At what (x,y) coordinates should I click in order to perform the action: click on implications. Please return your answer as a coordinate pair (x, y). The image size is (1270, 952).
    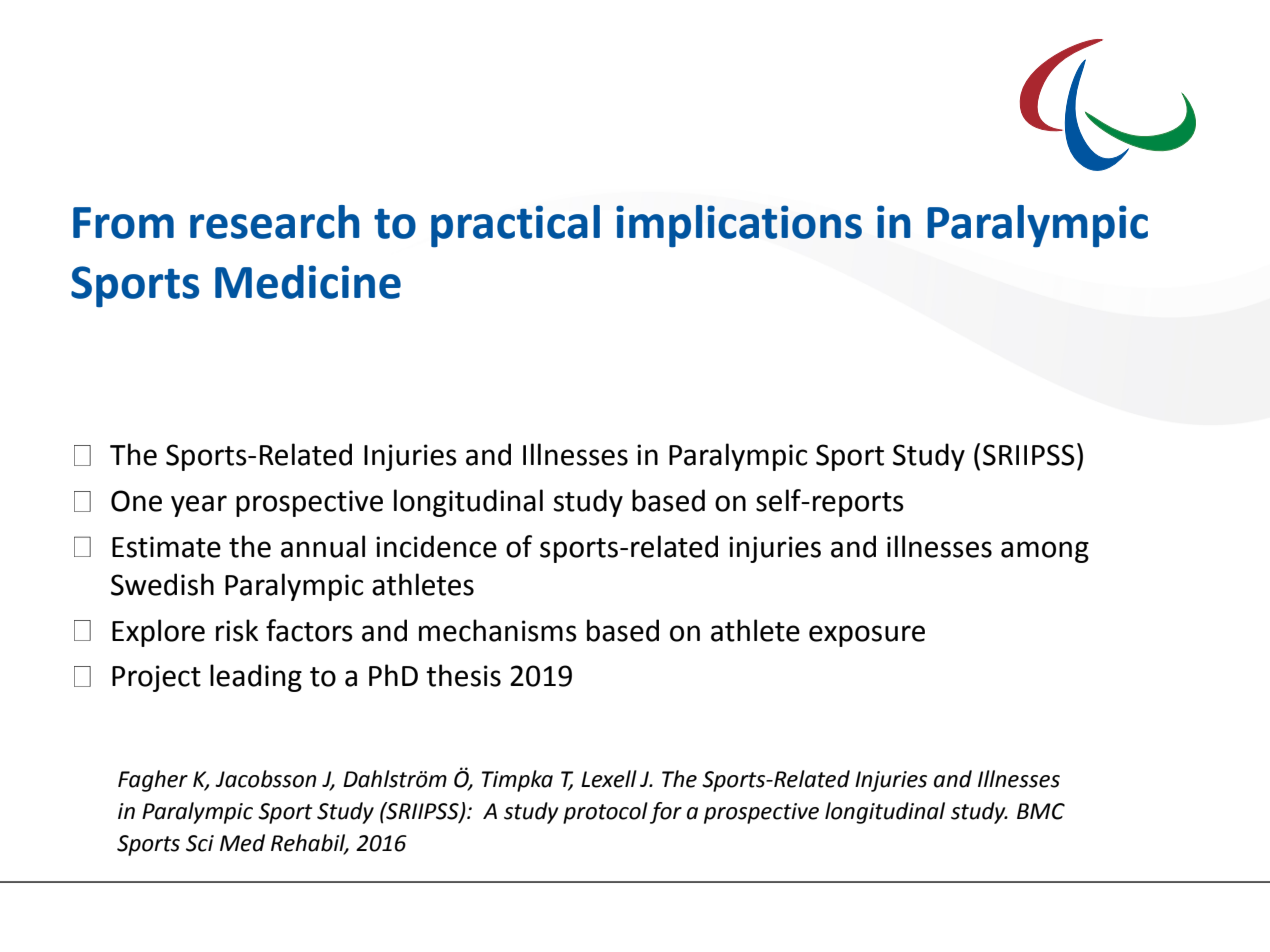
    Looking at the image, I should click on (739, 226).
